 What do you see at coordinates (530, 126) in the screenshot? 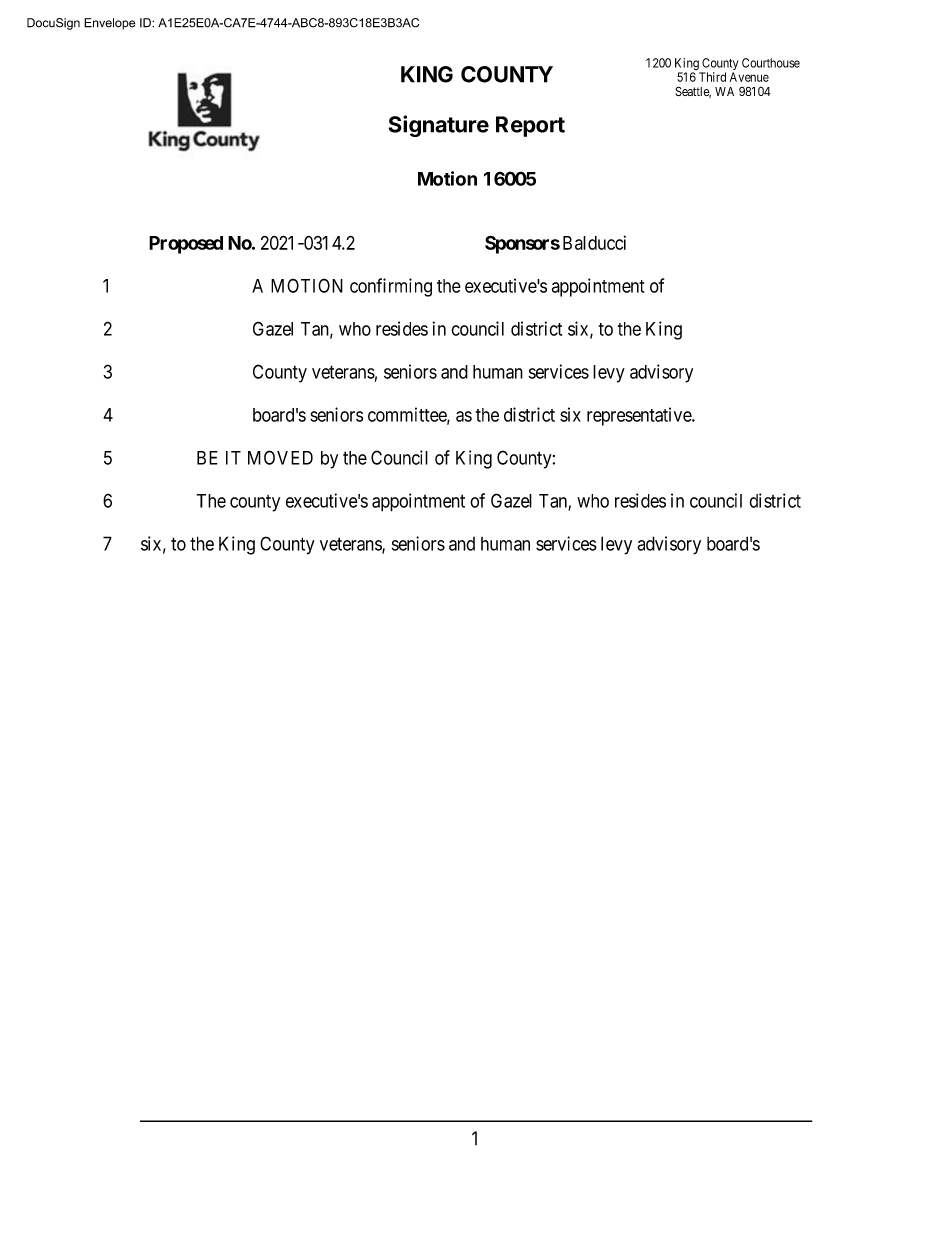
I see `Report` at bounding box center [530, 126].
